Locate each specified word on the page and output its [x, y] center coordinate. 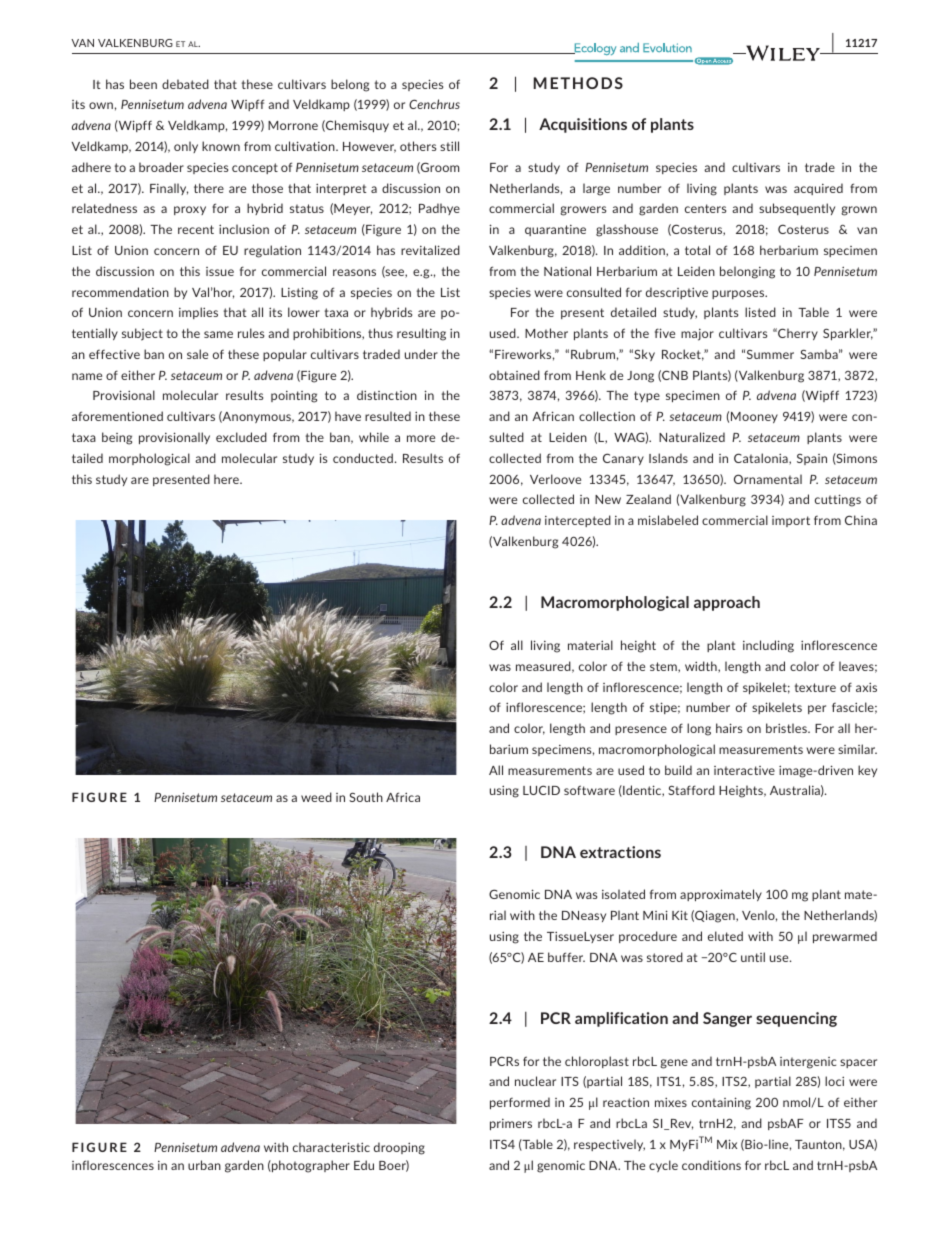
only [186, 147]
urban [204, 1165]
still [449, 146]
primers [511, 1124]
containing [721, 1103]
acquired [818, 189]
